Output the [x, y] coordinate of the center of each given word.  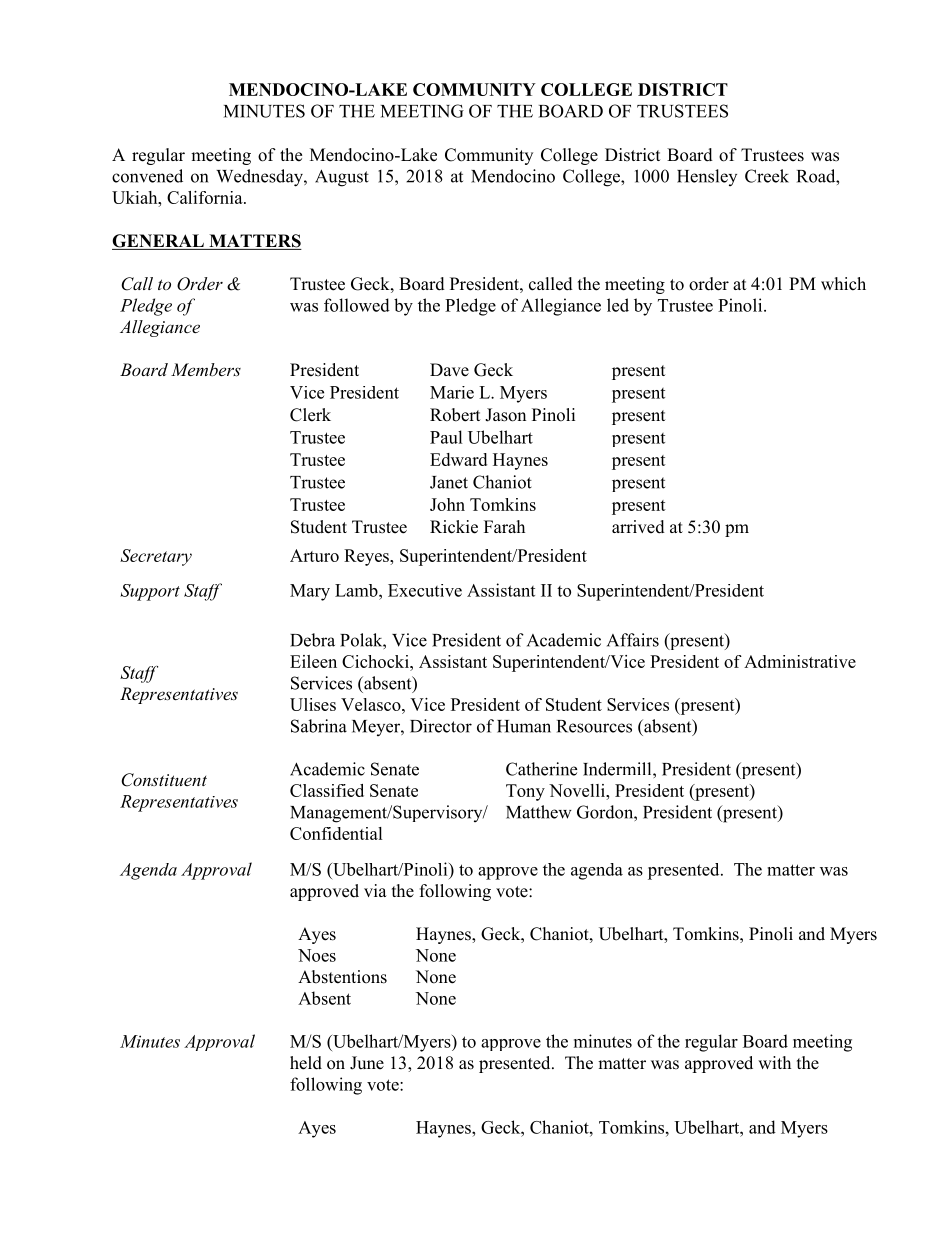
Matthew [539, 812]
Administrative [800, 661]
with [774, 1062]
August [342, 178]
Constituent [164, 780]
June [367, 1063]
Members [206, 369]
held [306, 1063]
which [843, 284]
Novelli [578, 790]
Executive [425, 590]
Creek [767, 176]
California [206, 197]
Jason [505, 415]
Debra [312, 640]
